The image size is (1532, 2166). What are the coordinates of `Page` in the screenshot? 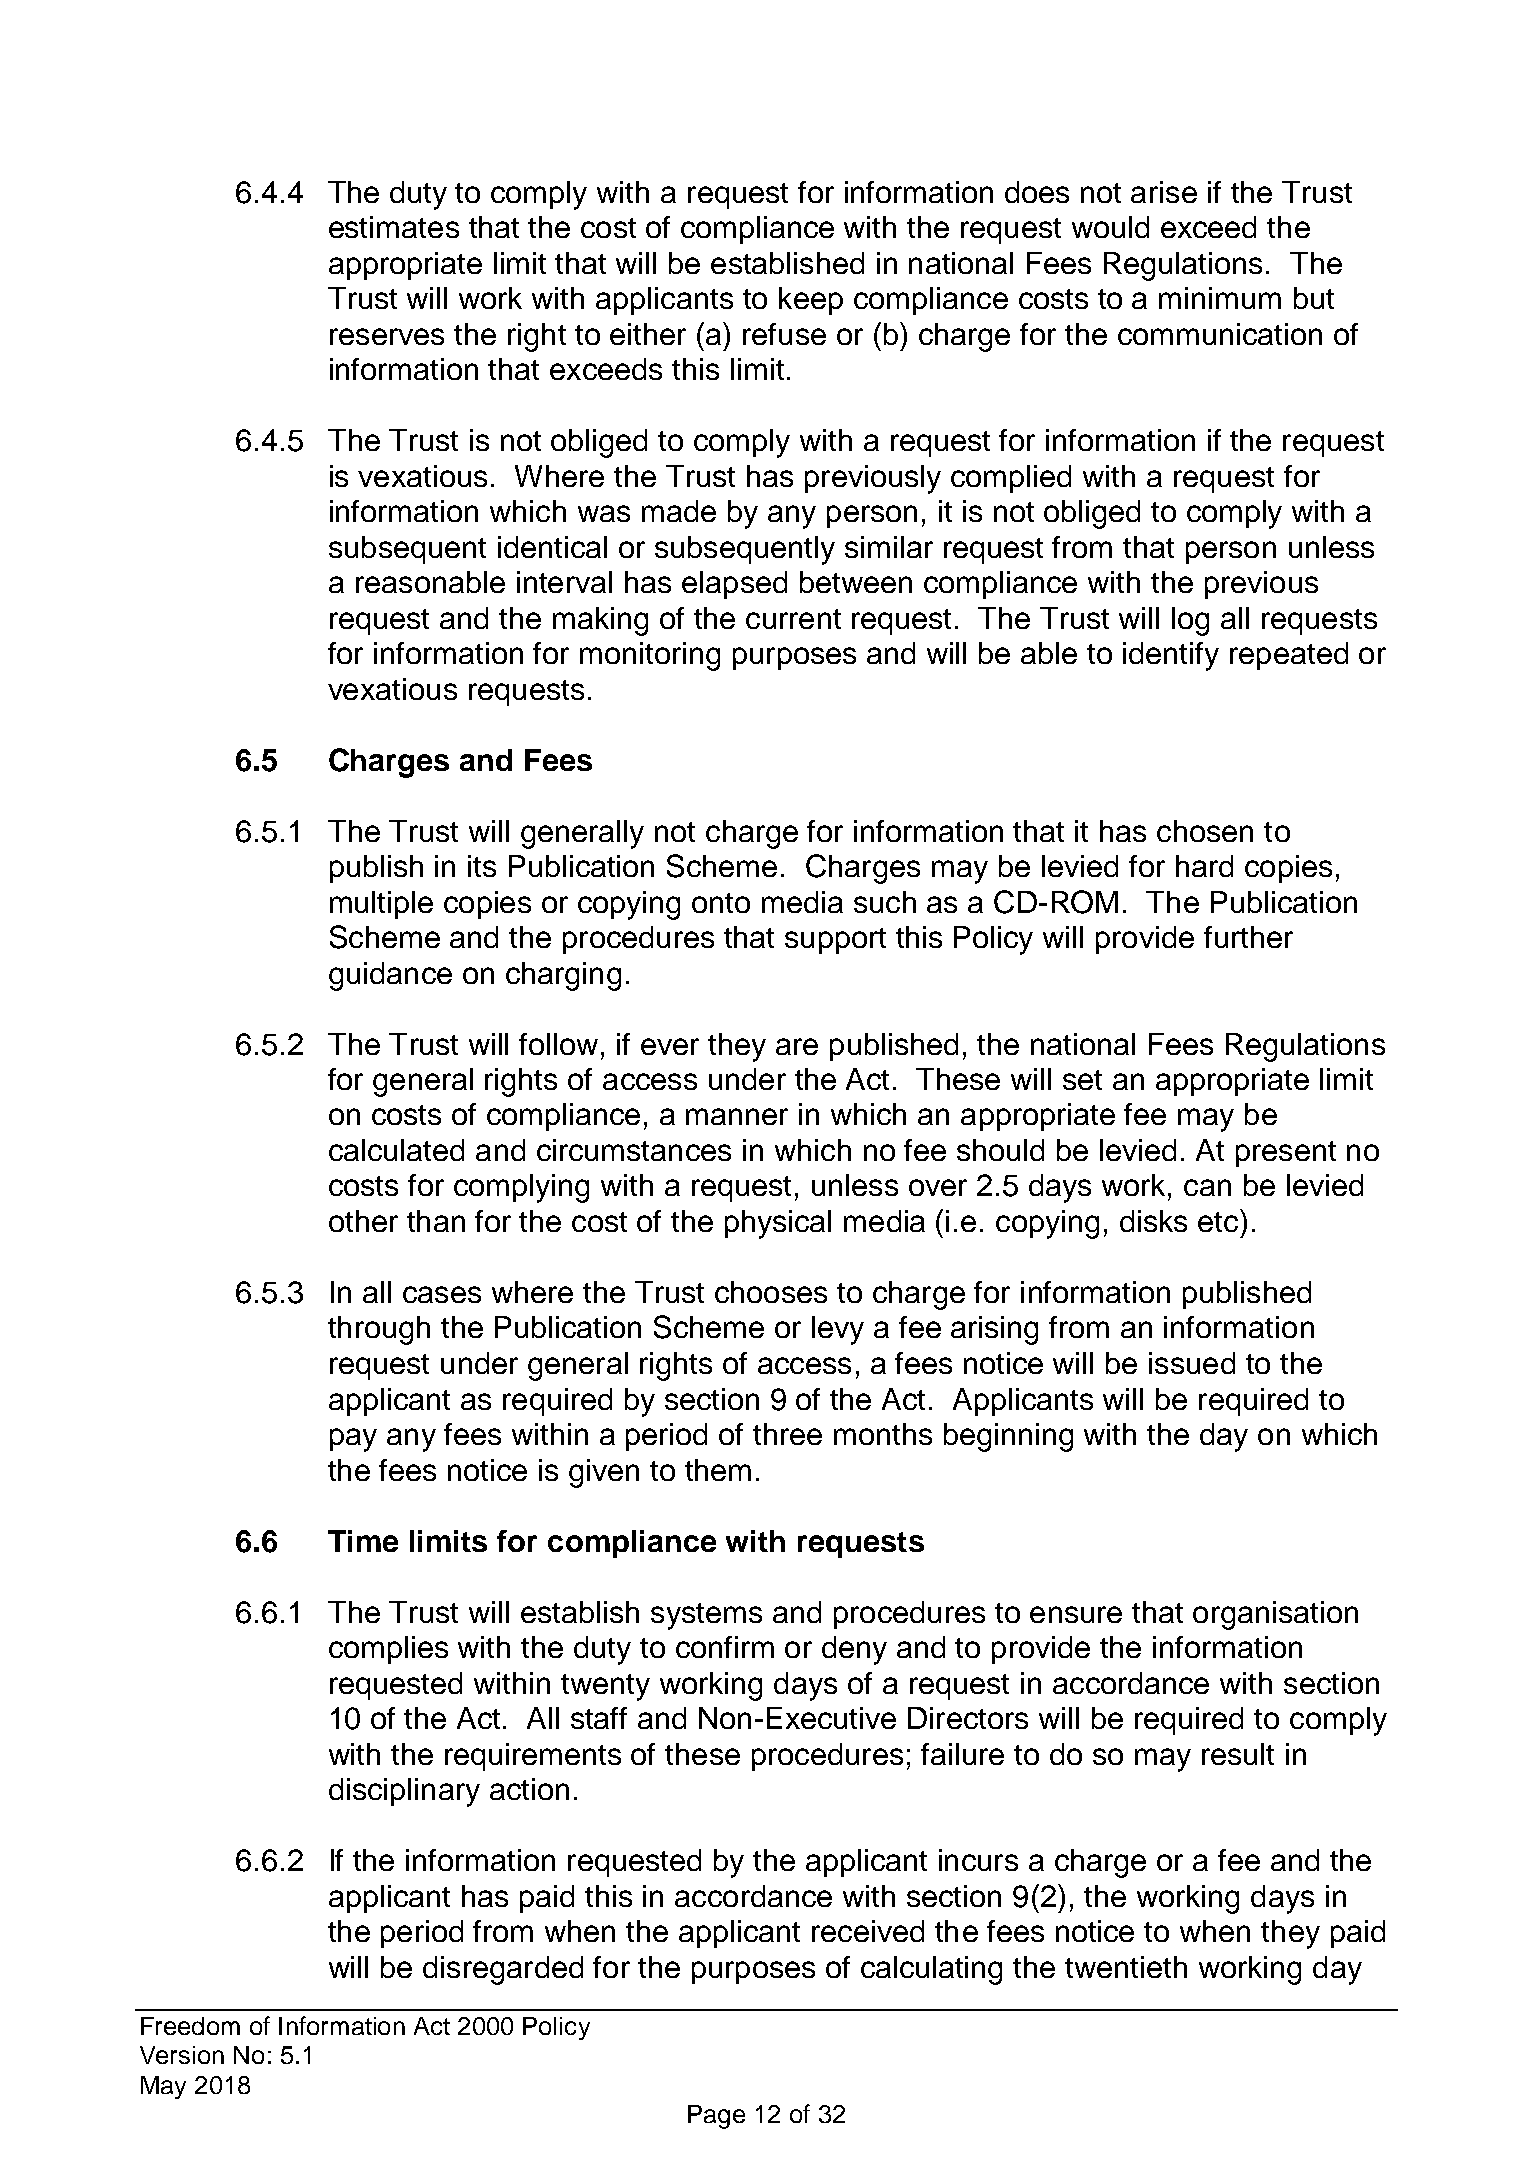 It's located at (716, 2117).
